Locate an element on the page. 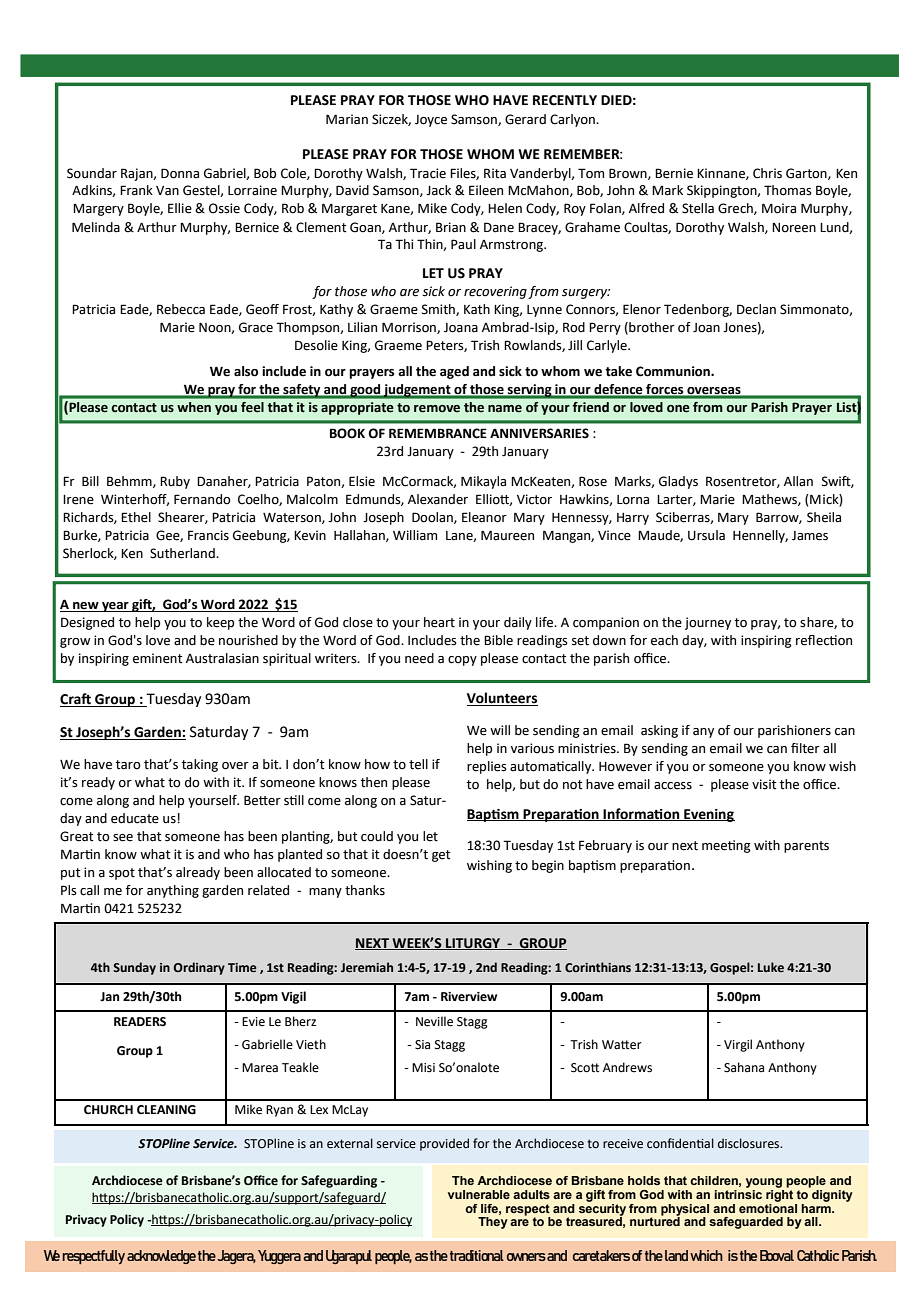 The height and width of the image is (1308, 924). Sunday is located at coordinates (134, 968).
